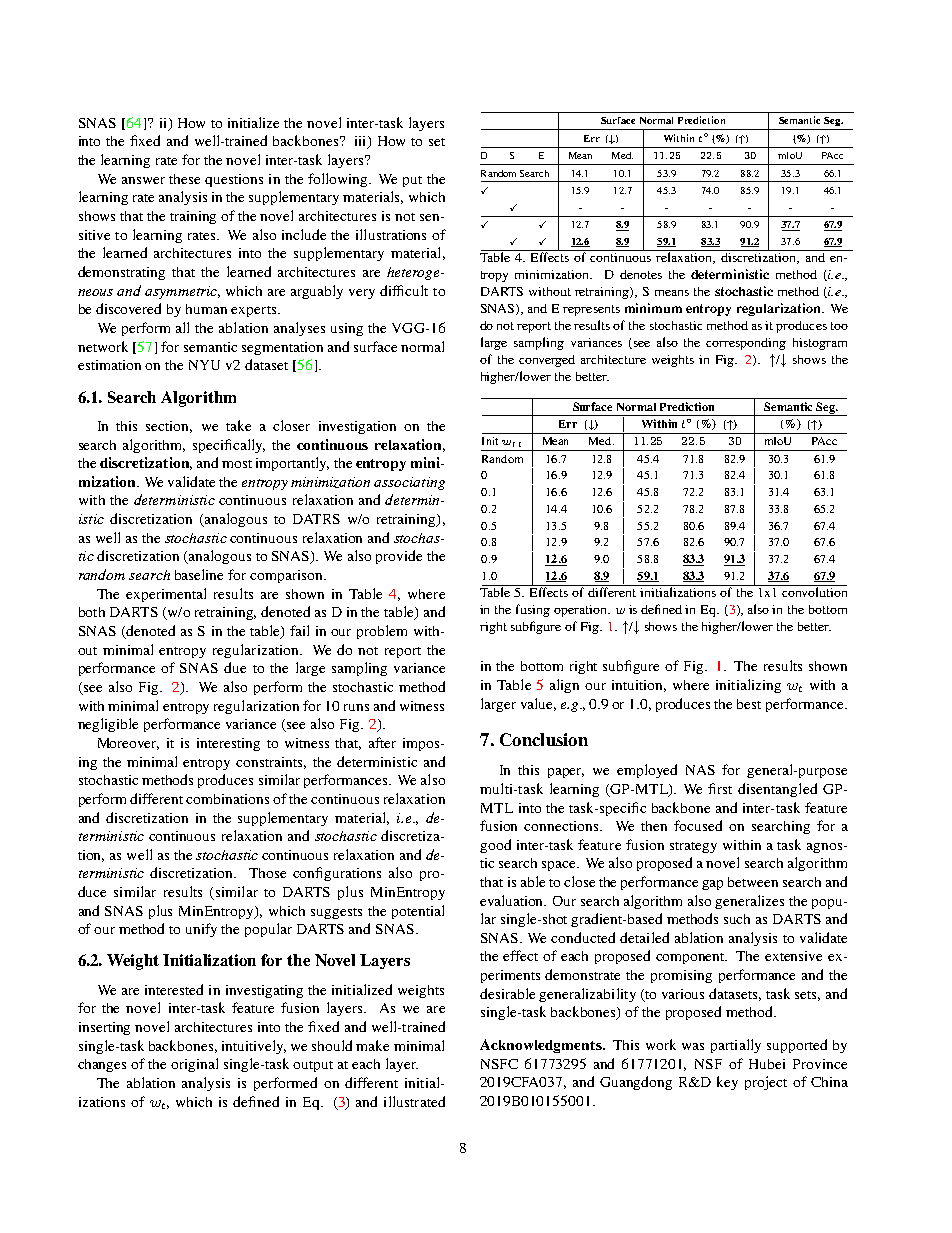 The height and width of the document is (1233, 952). What do you see at coordinates (749, 704) in the document?
I see `best` at bounding box center [749, 704].
